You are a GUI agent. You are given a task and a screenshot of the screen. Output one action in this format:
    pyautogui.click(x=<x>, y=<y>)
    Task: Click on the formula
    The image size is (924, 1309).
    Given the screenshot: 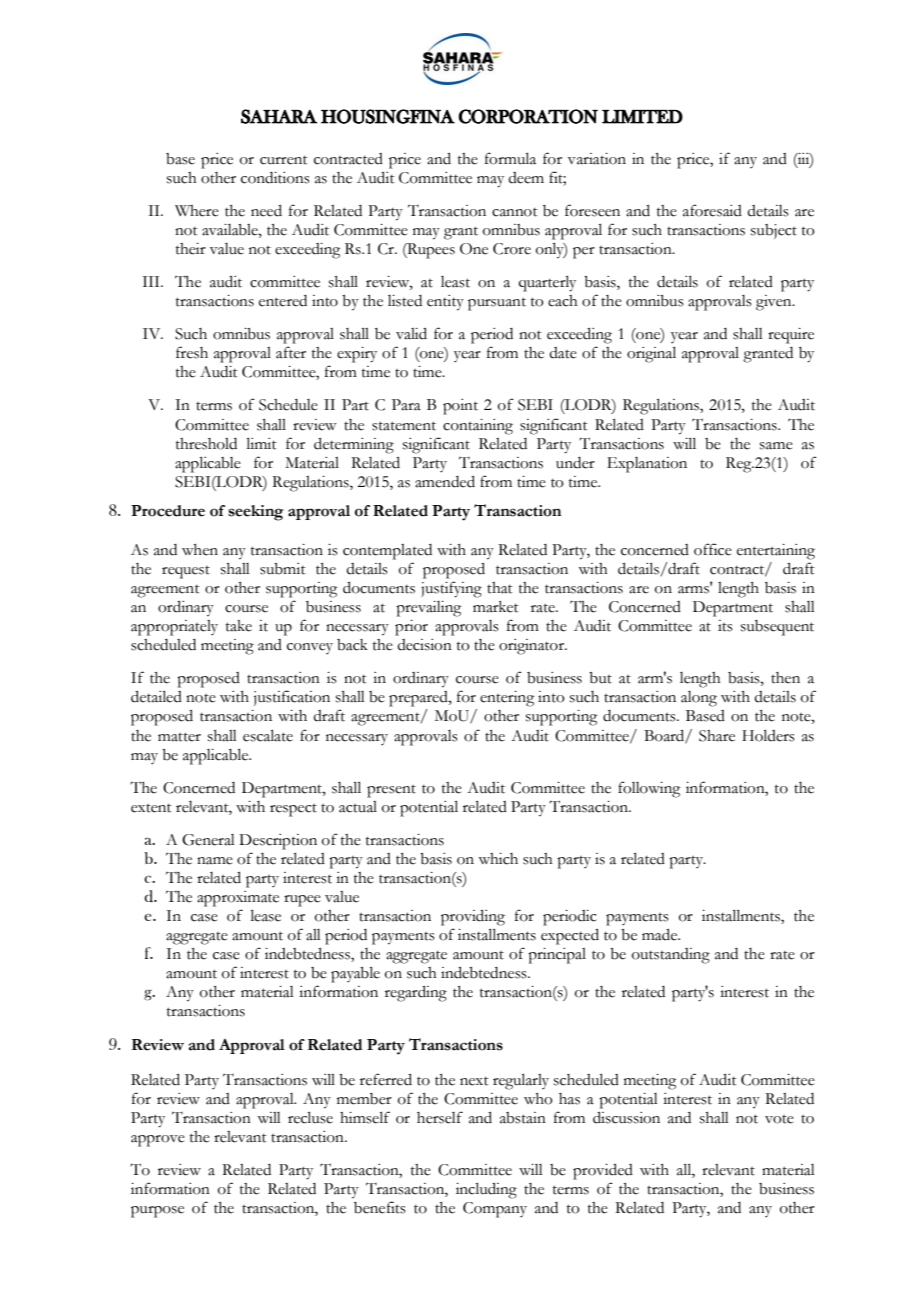 What is the action you would take?
    pyautogui.click(x=510, y=158)
